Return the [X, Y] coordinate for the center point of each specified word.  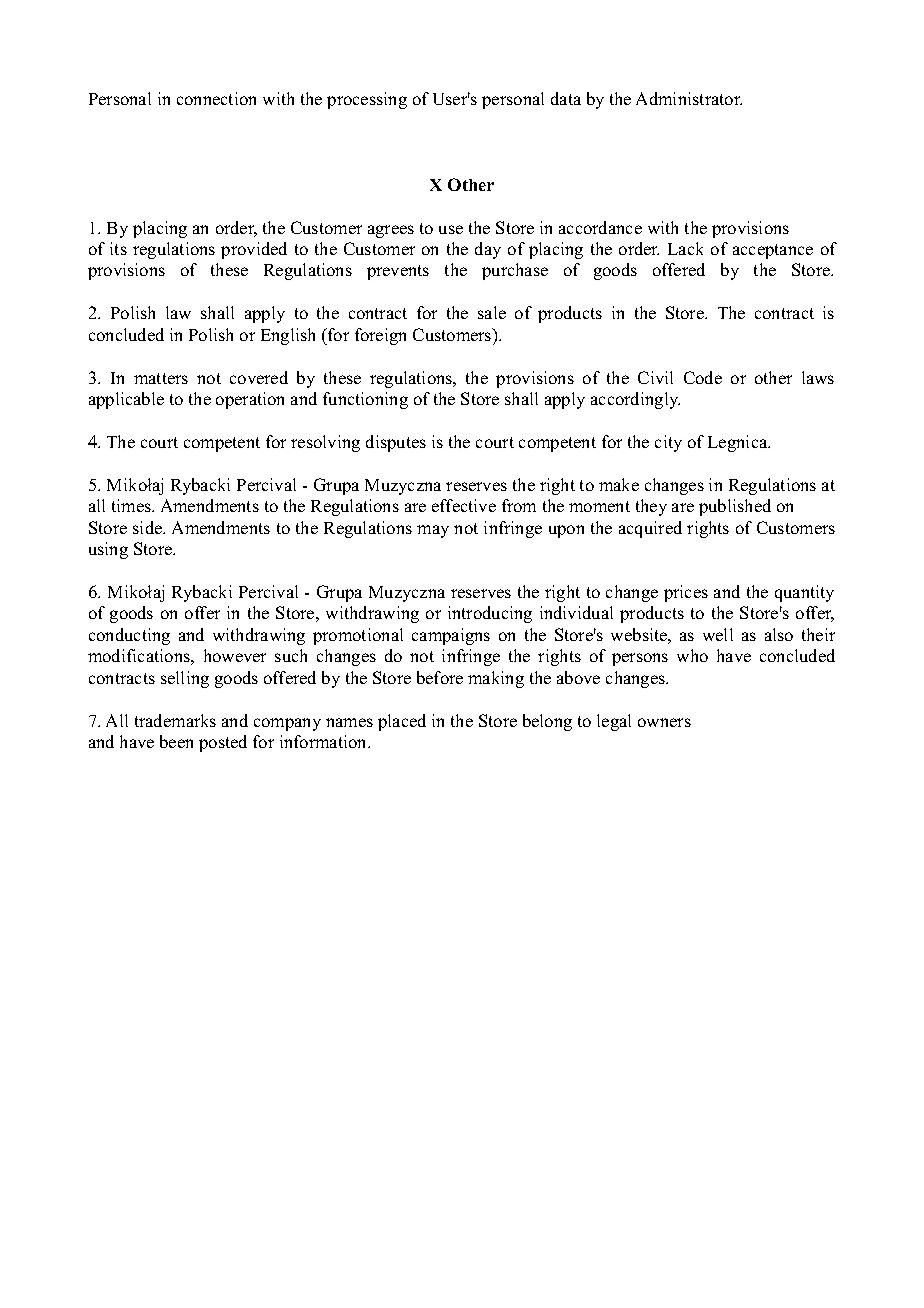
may [433, 531]
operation [250, 400]
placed [402, 722]
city [668, 443]
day [488, 250]
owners [664, 722]
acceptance [773, 251]
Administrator [689, 98]
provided [254, 250]
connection [216, 98]
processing [367, 100]
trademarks [175, 720]
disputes [396, 443]
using [108, 550]
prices [686, 593]
